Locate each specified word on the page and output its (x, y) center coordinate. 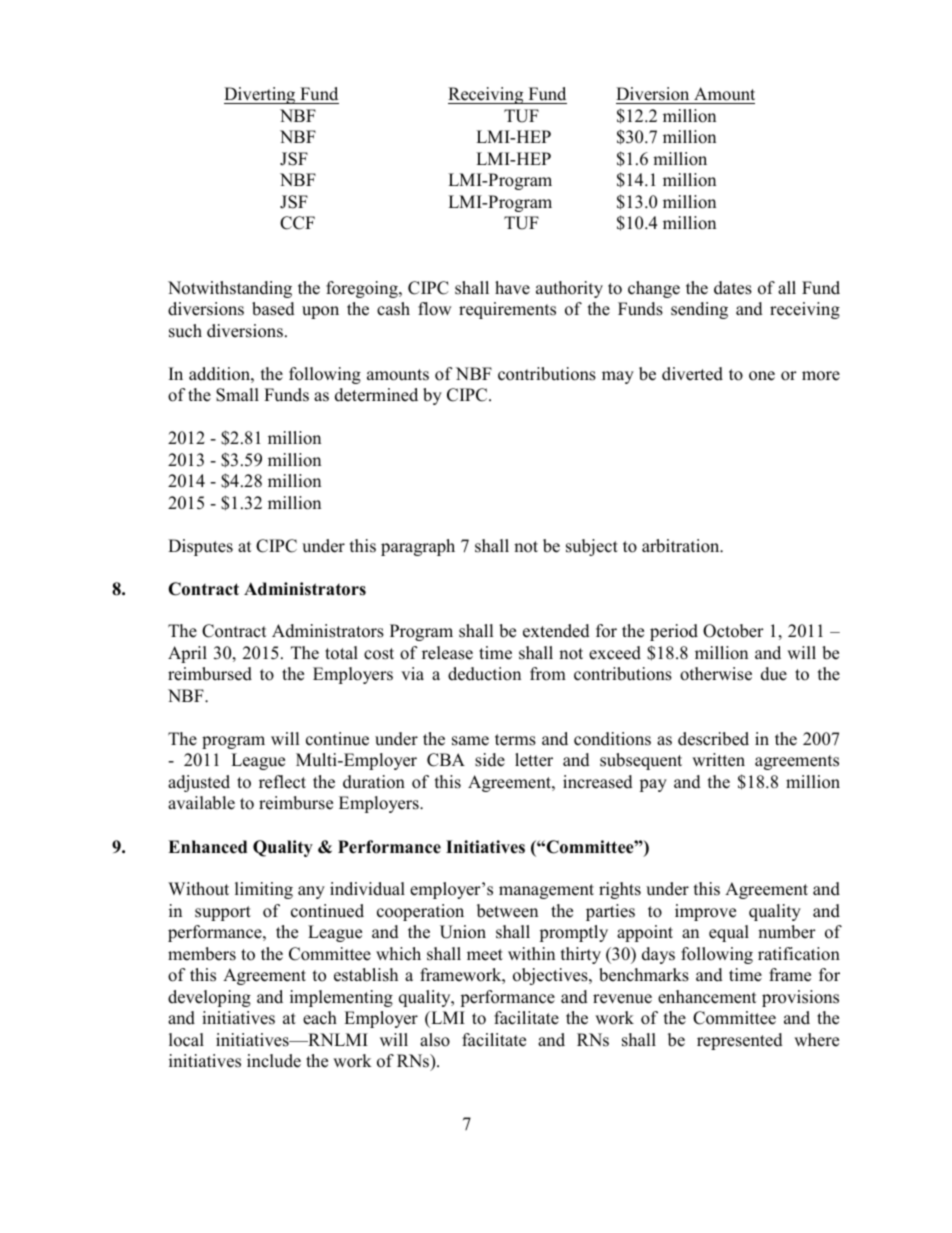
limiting (264, 890)
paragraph (418, 547)
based (273, 309)
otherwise (716, 674)
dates (733, 288)
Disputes (200, 547)
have (512, 288)
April (187, 654)
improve (705, 912)
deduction (484, 674)
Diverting (261, 95)
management (546, 891)
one (762, 376)
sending (699, 310)
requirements (507, 310)
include (274, 1061)
